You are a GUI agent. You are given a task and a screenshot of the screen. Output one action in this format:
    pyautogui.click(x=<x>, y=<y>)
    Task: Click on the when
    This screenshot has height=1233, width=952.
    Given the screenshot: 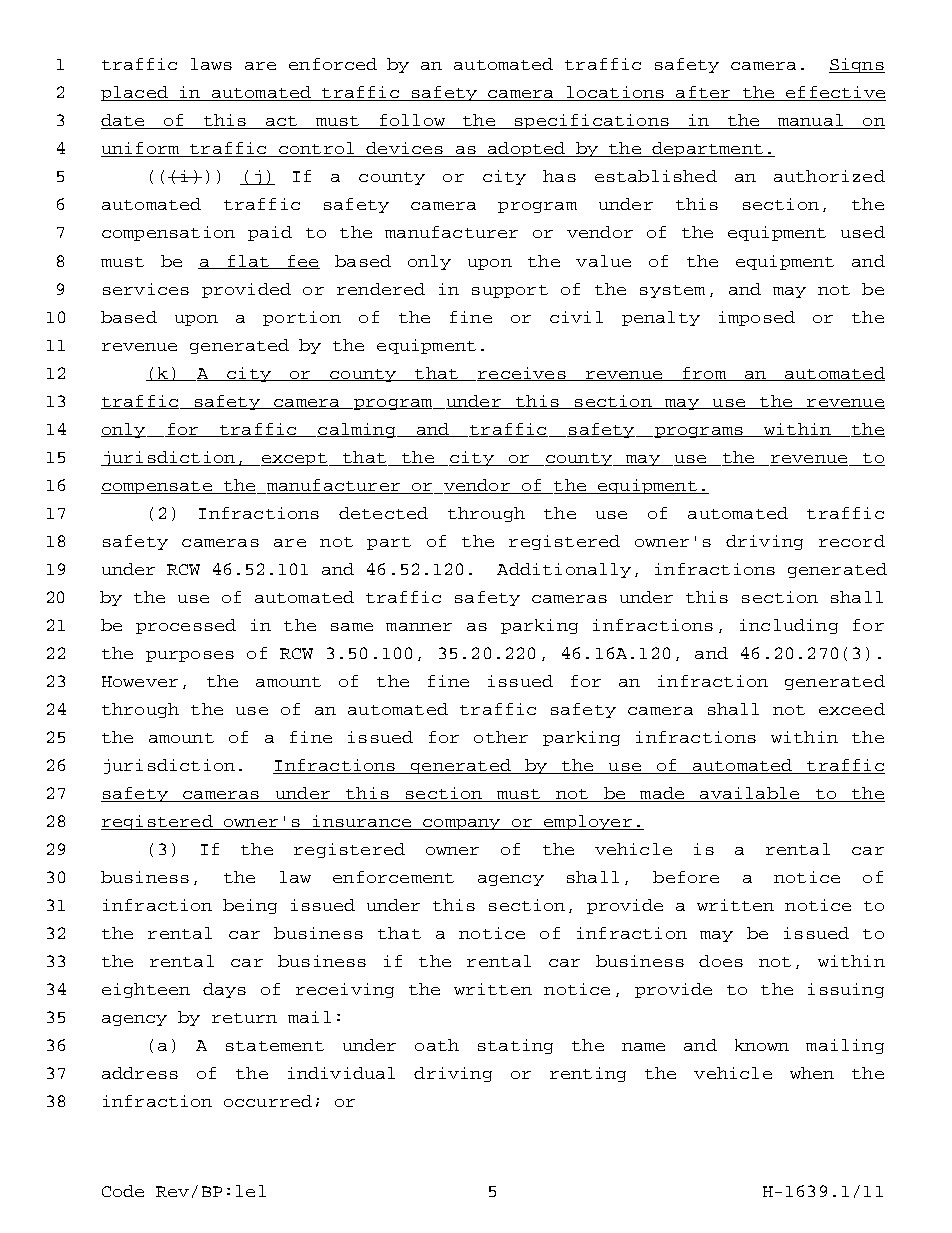 What is the action you would take?
    pyautogui.click(x=812, y=1073)
